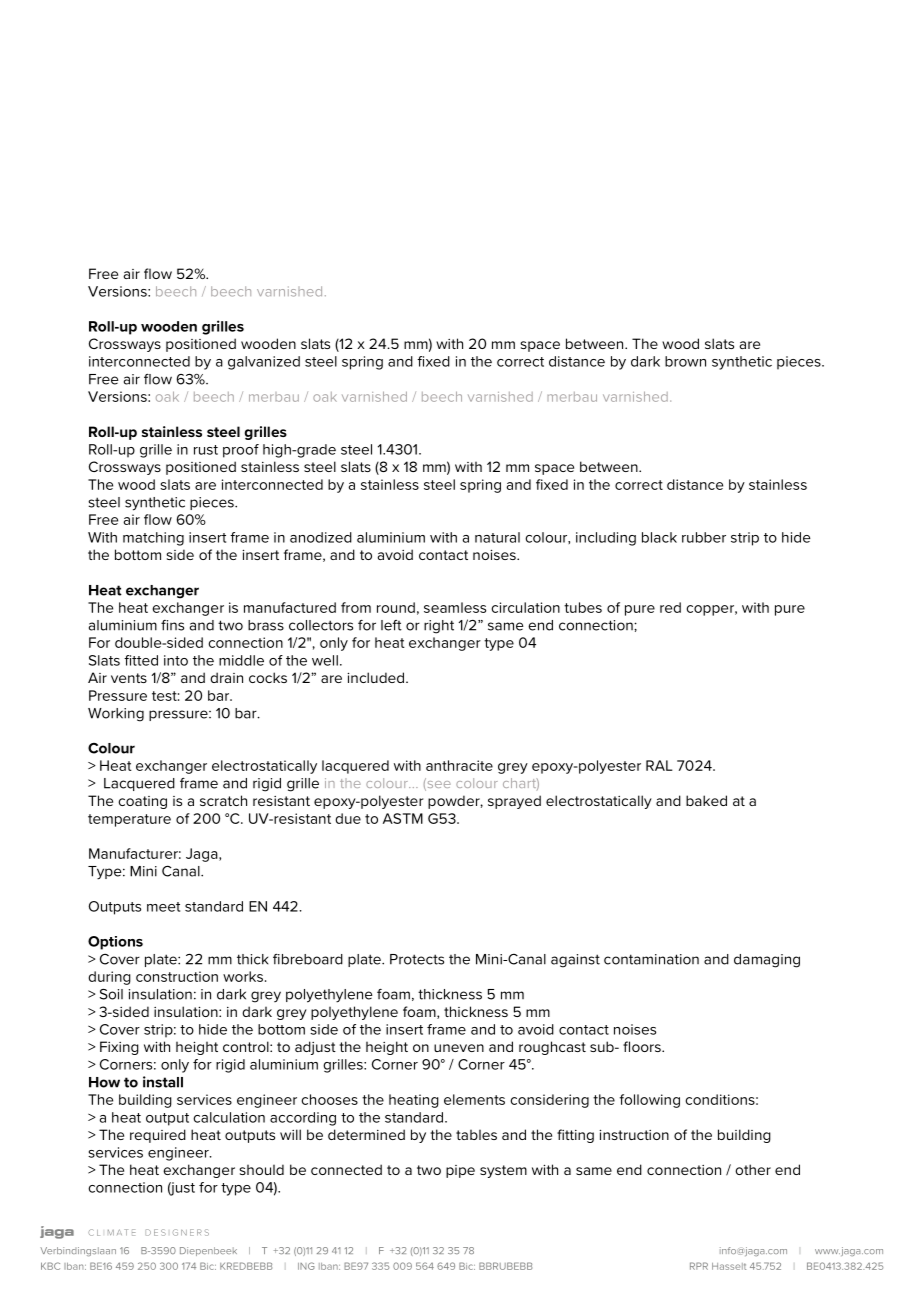  I want to click on scratch, so click(223, 800).
